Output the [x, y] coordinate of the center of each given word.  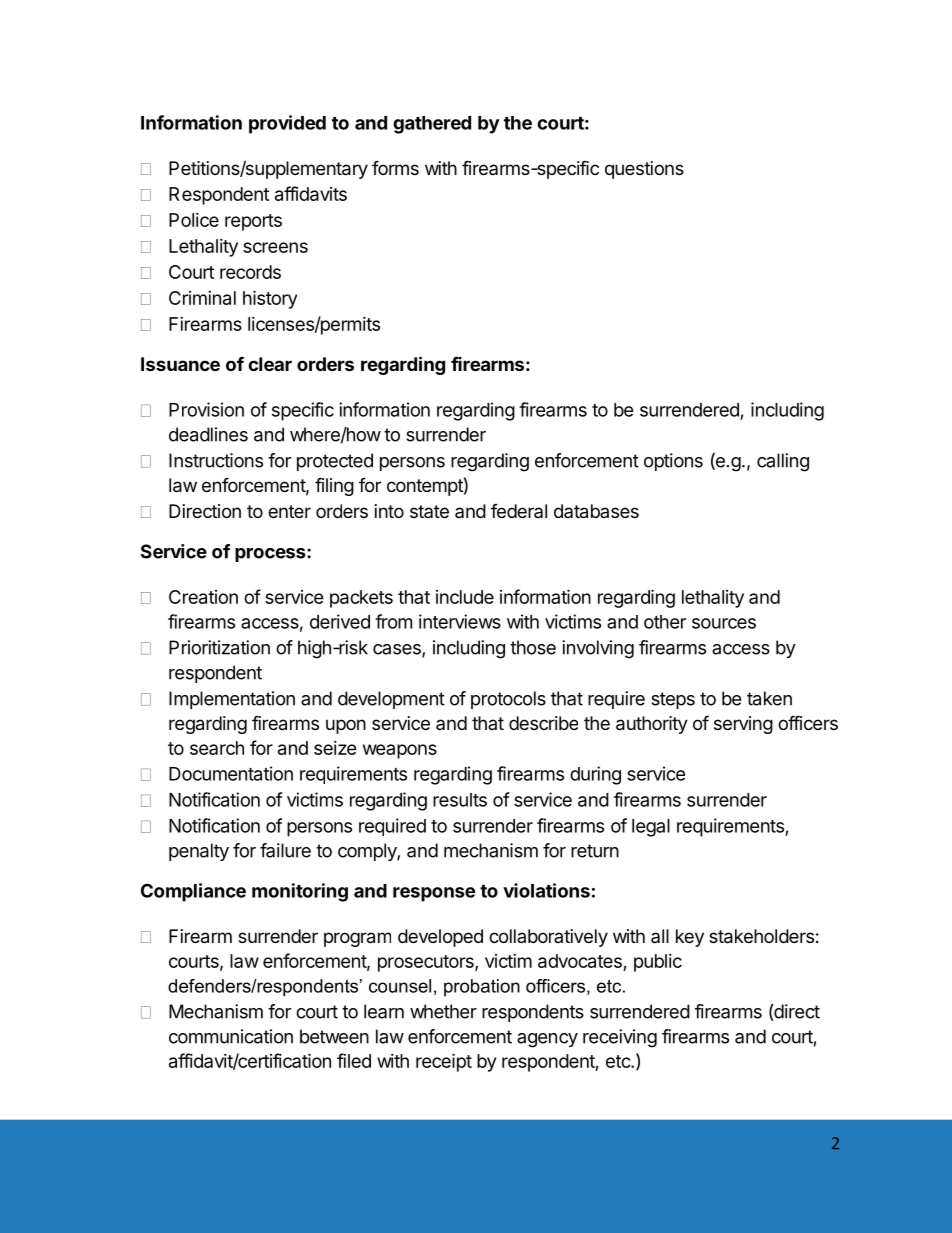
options [673, 462]
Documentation [231, 773]
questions [644, 170]
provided [287, 124]
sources [724, 623]
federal [519, 511]
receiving [620, 1038]
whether [443, 1011]
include [465, 597]
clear [270, 364]
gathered [432, 125]
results [460, 800]
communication [231, 1036]
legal [651, 828]
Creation [203, 597]
